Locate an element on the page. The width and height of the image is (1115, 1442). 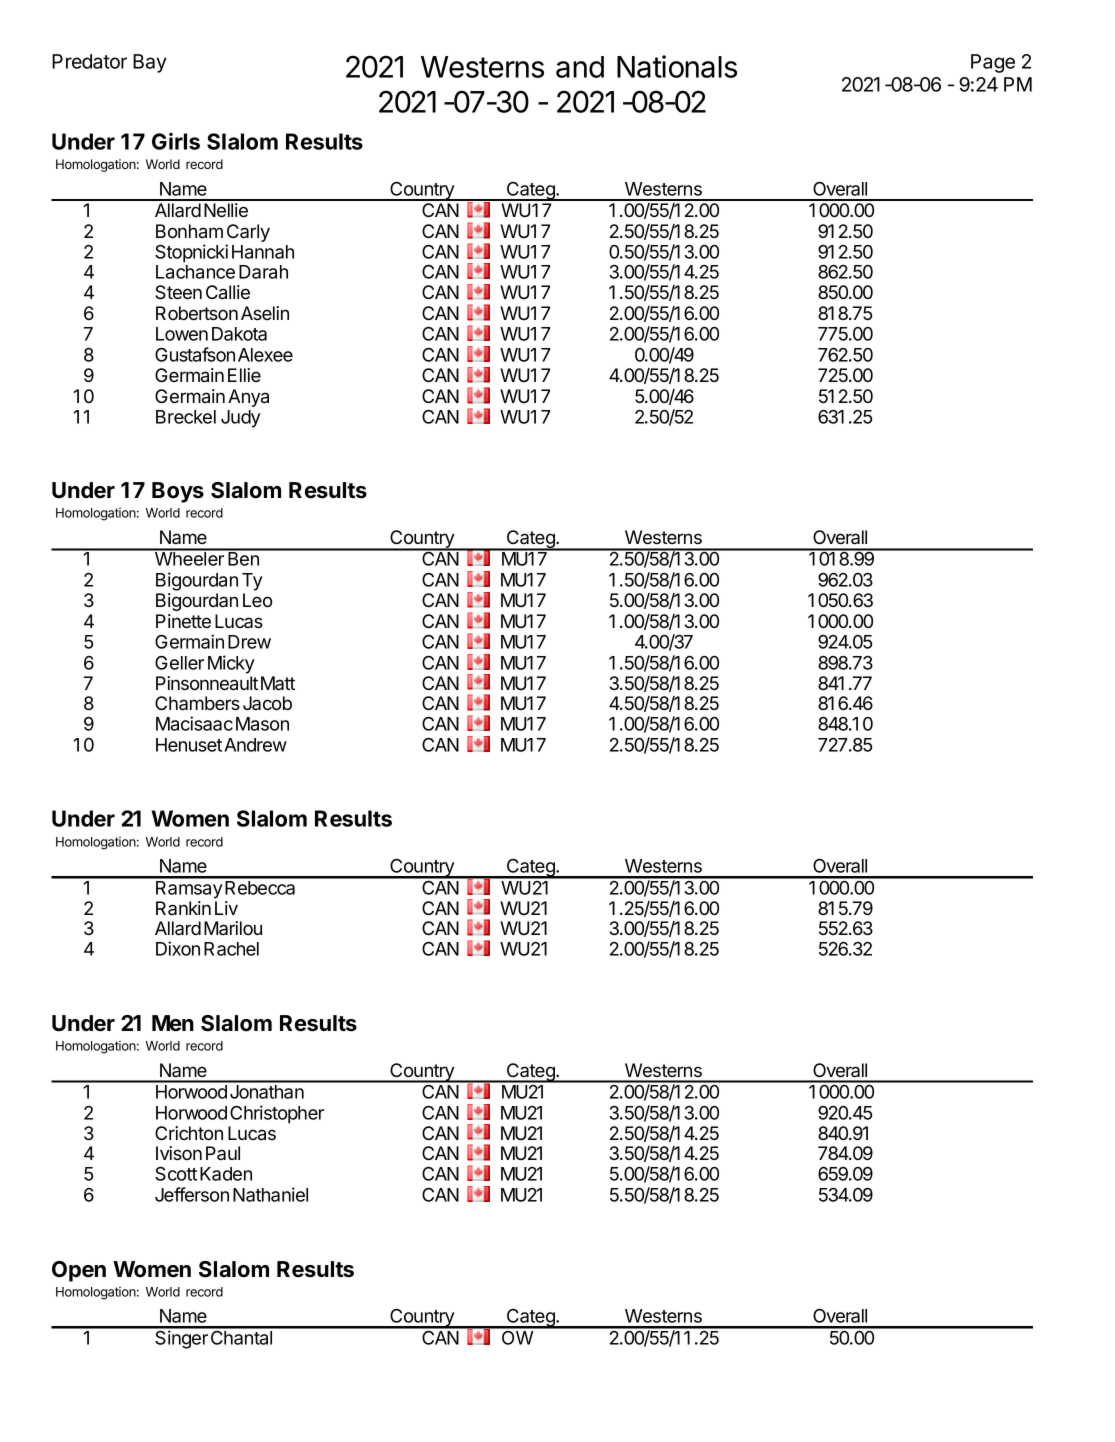
Jacob is located at coordinates (267, 703).
